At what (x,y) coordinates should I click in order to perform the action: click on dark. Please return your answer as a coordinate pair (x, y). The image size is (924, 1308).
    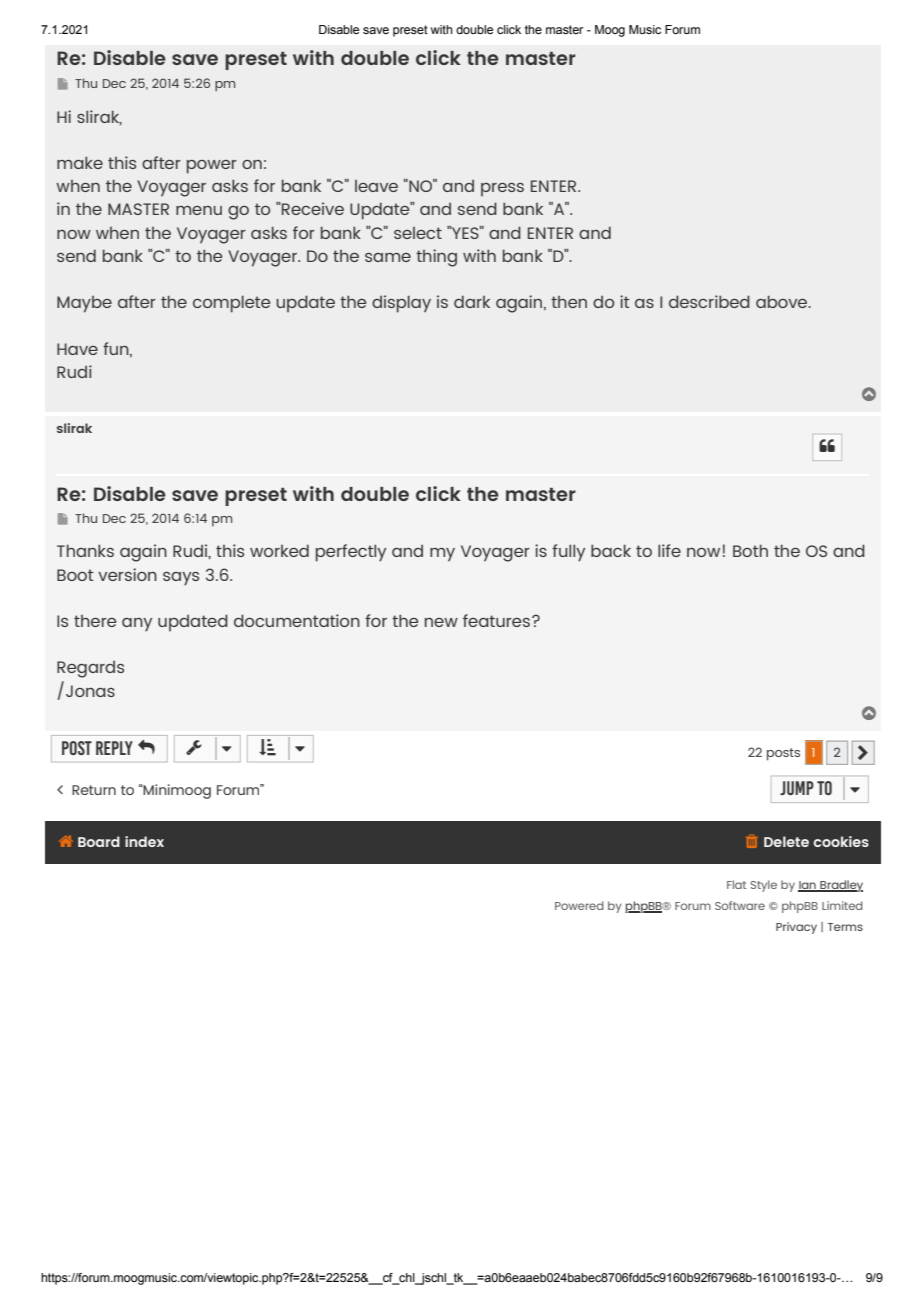
    Looking at the image, I should click on (472, 301).
